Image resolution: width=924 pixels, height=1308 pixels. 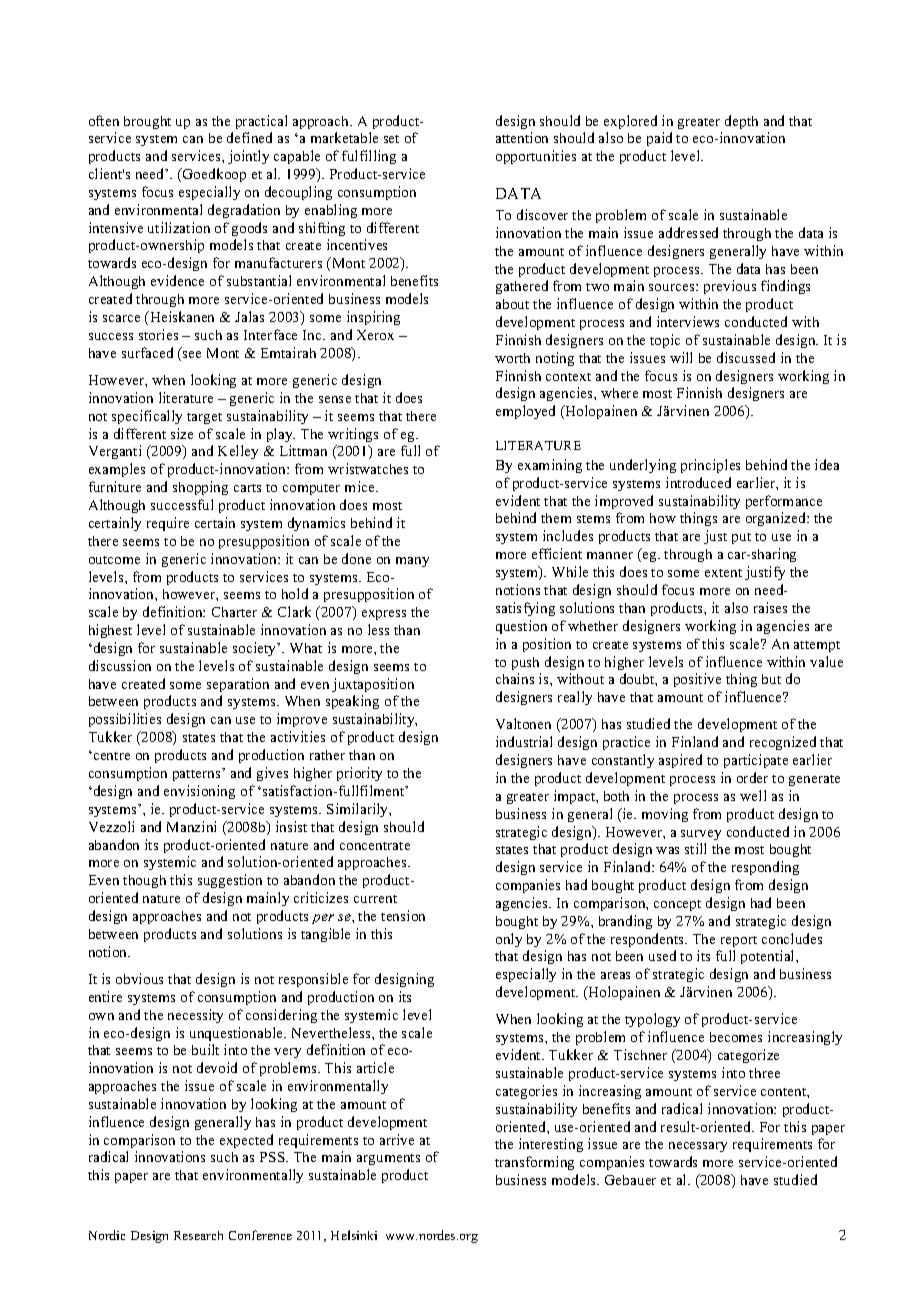 I want to click on jointly, so click(x=248, y=157).
